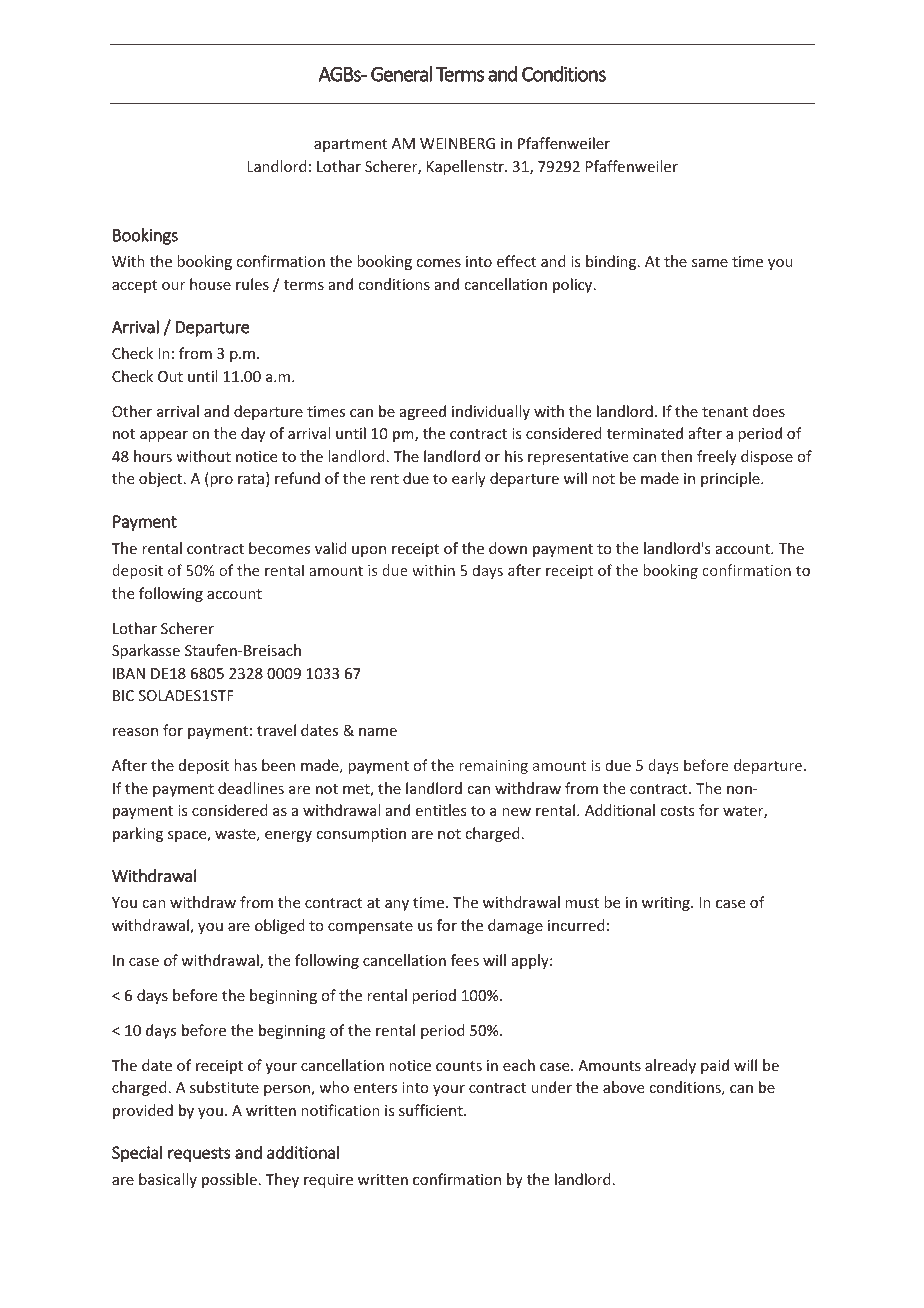 The width and height of the screenshot is (924, 1308). I want to click on costs, so click(677, 811).
